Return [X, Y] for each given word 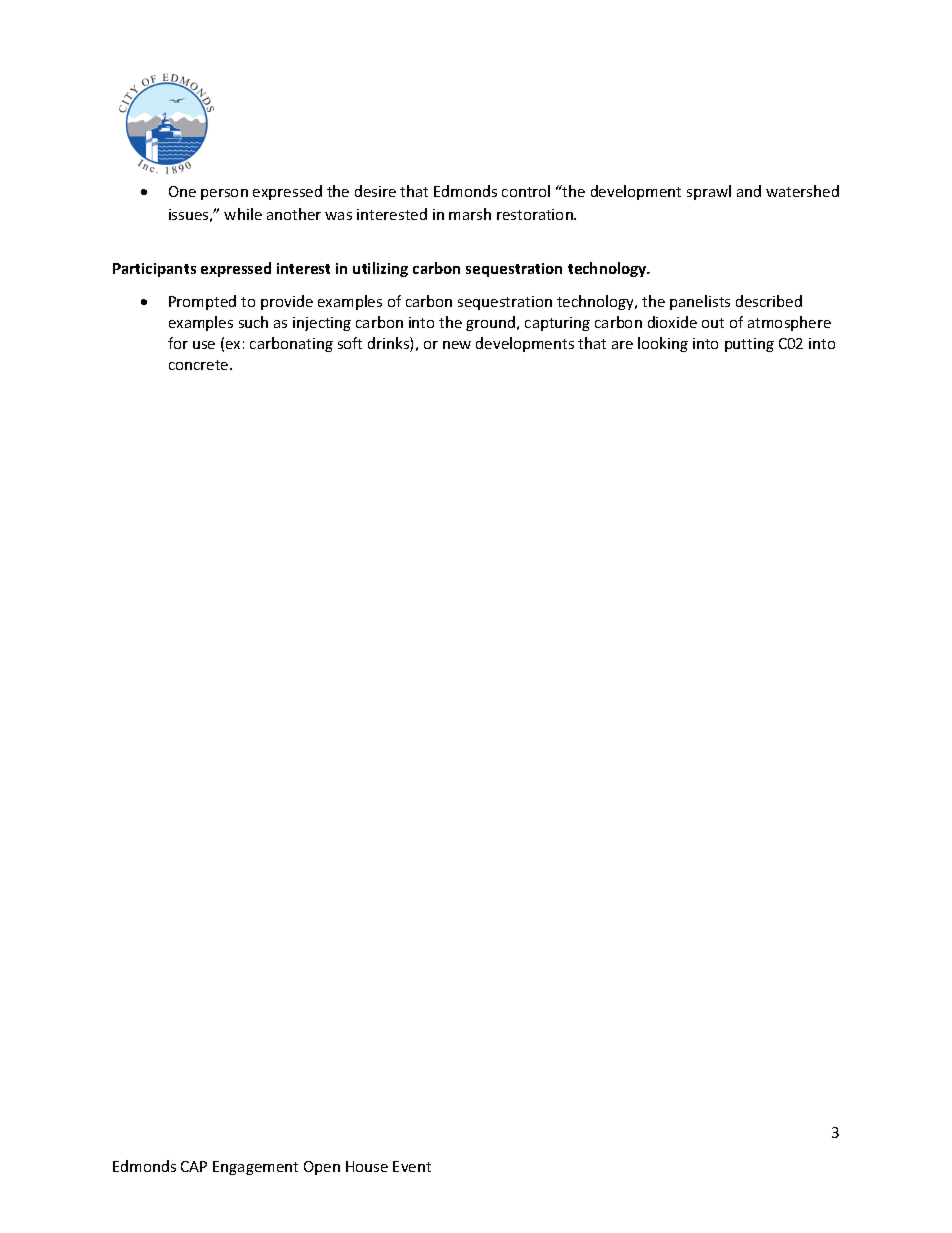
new [457, 345]
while [243, 214]
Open [322, 1168]
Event [412, 1166]
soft [350, 343]
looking [663, 344]
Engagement [255, 1168]
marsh [470, 214]
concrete [200, 365]
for [178, 343]
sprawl [709, 192]
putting [749, 345]
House [367, 1166]
